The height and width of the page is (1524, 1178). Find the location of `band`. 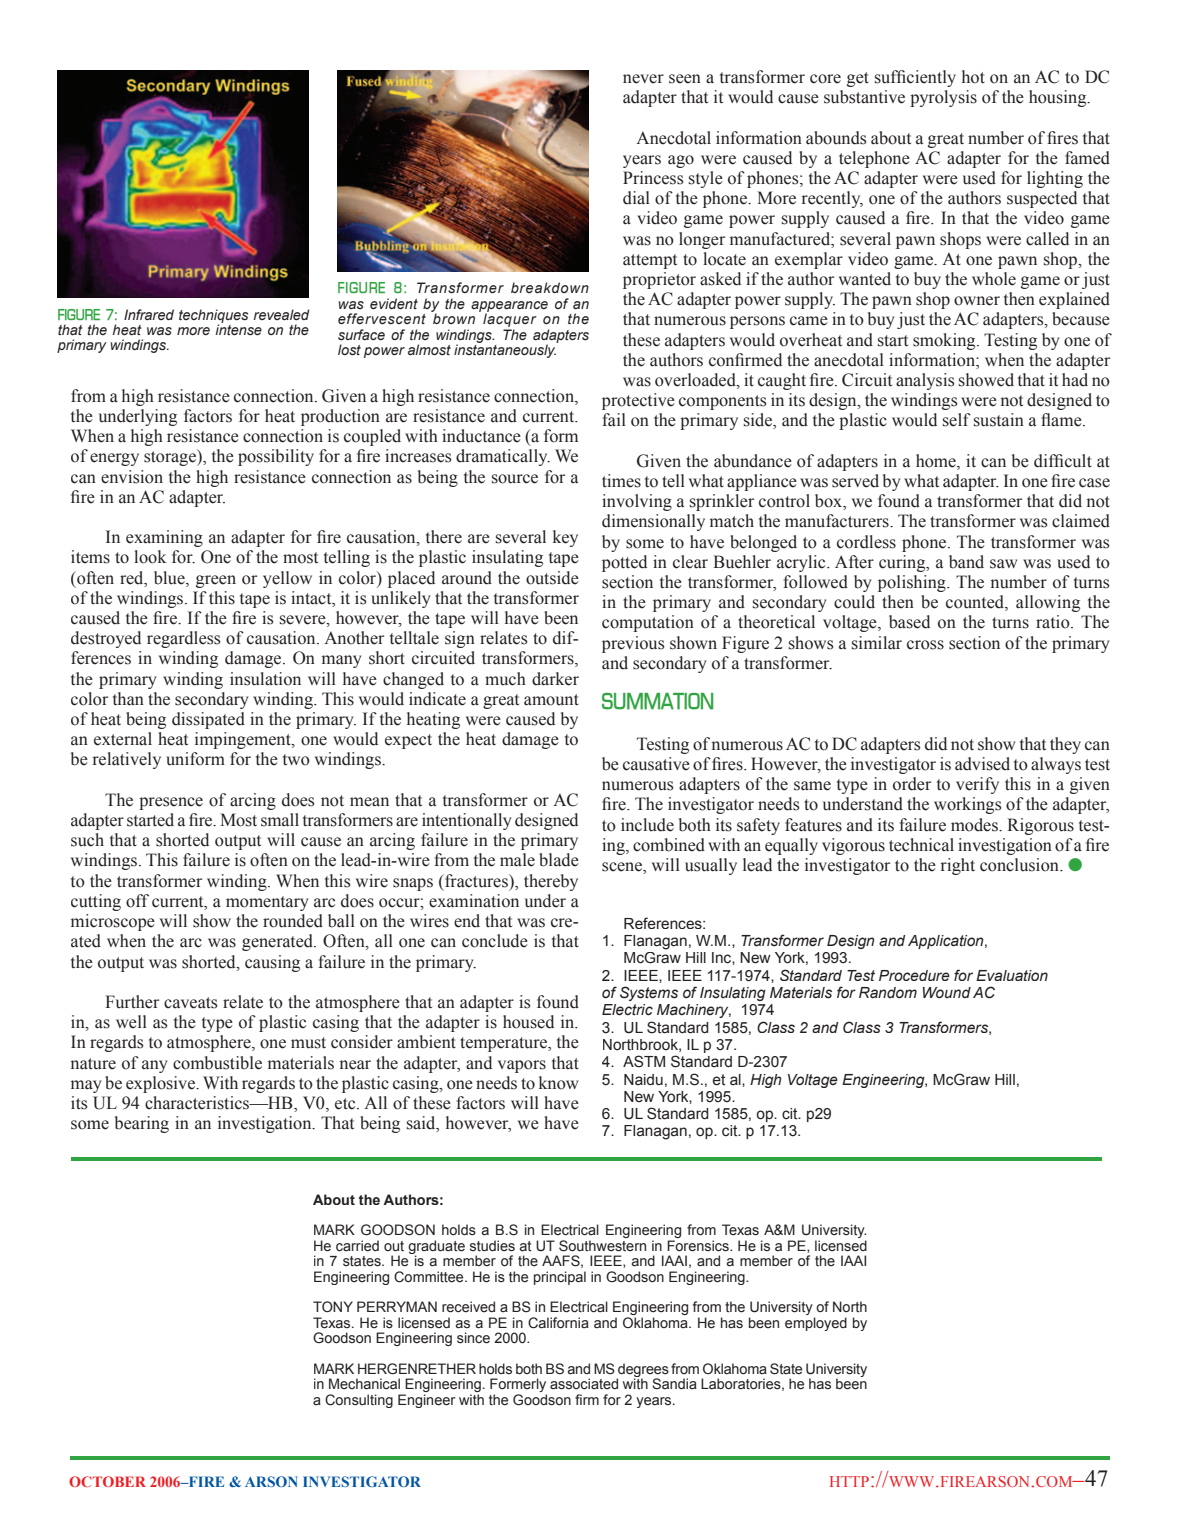

band is located at coordinates (966, 562).
